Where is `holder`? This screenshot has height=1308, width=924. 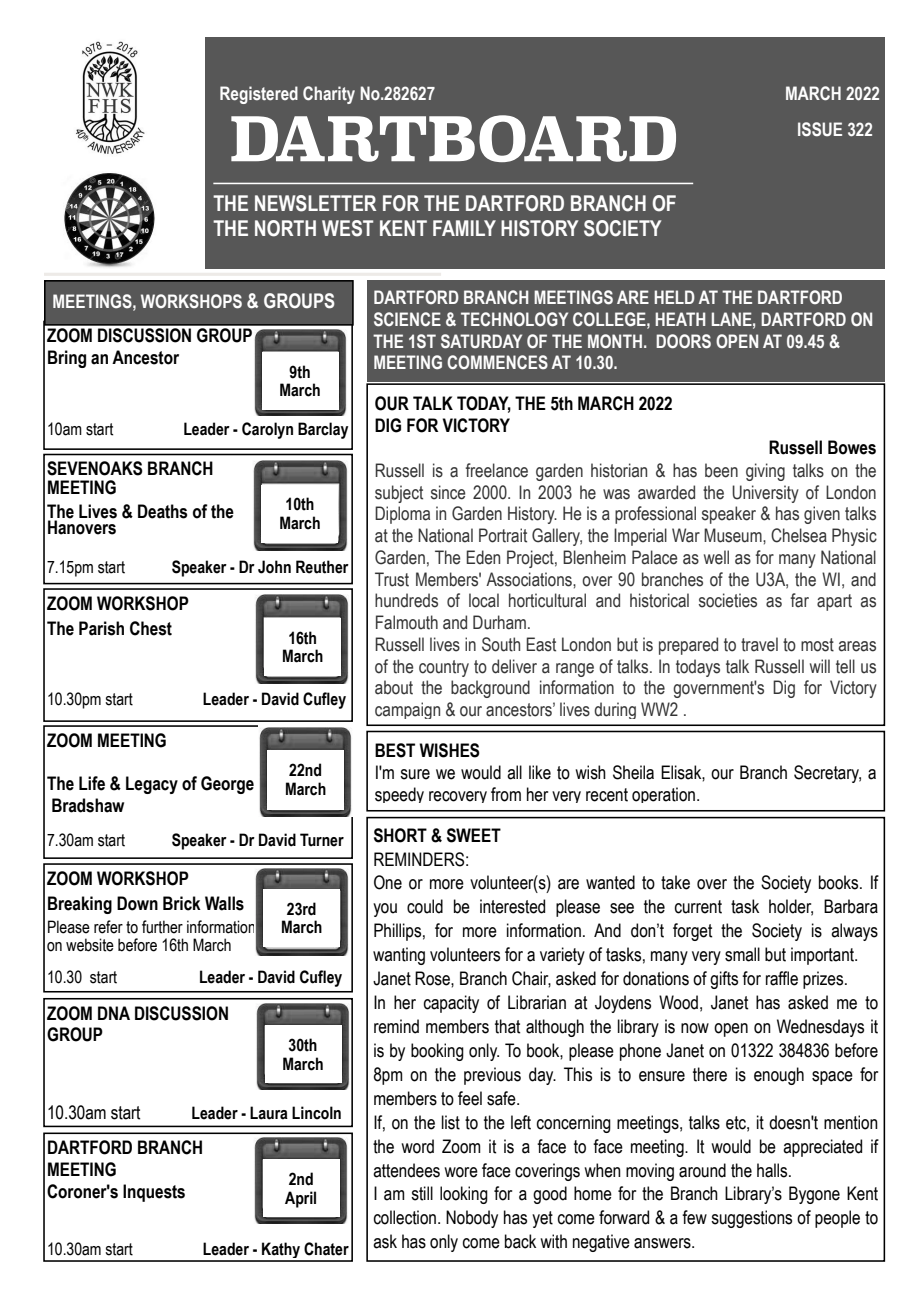 holder is located at coordinates (791, 907).
